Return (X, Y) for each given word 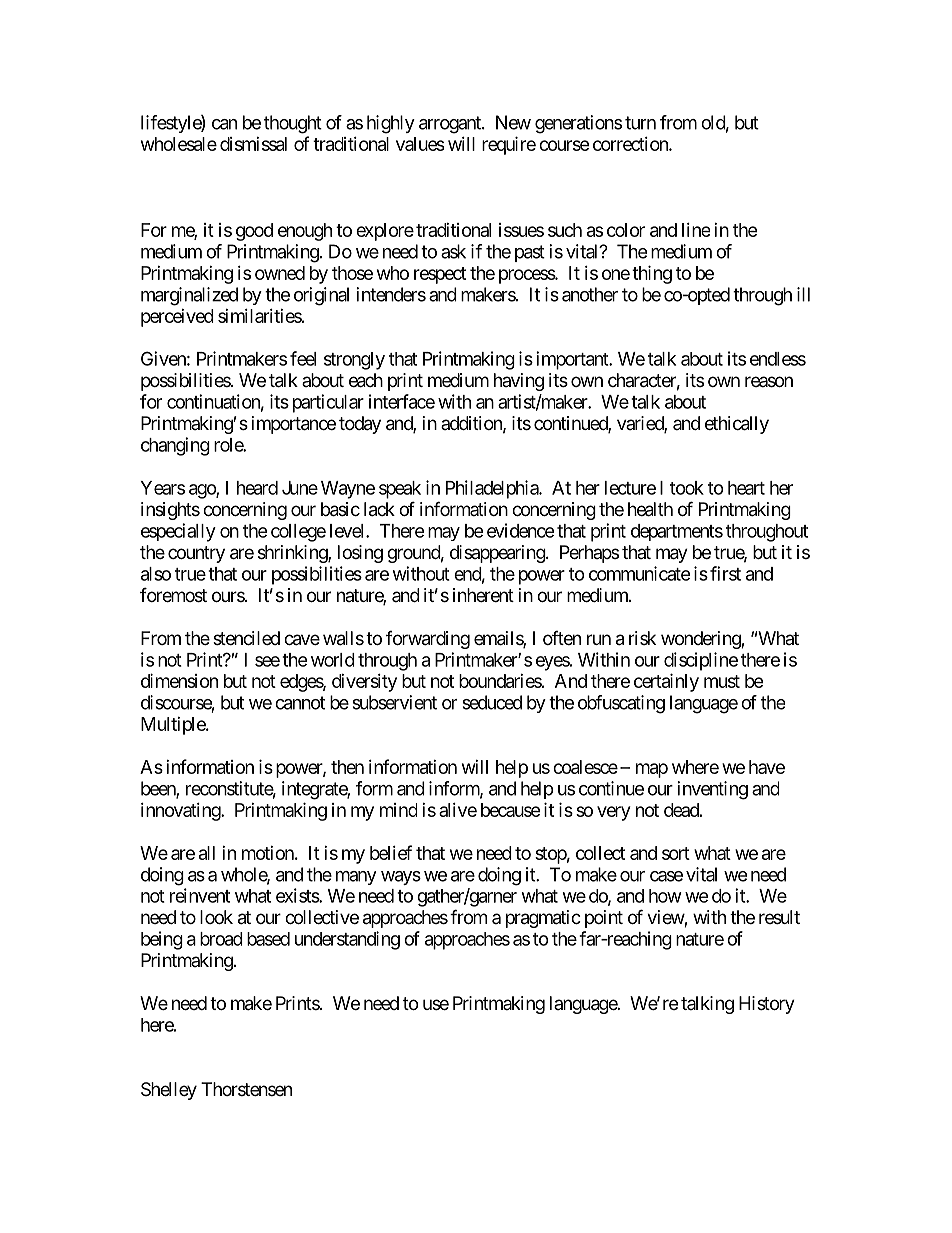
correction (631, 144)
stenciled (246, 638)
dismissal (253, 144)
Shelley (169, 1091)
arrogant (451, 125)
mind (398, 810)
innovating (181, 812)
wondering (701, 640)
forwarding (428, 640)
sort (676, 853)
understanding (347, 940)
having (519, 382)
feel (303, 358)
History (767, 1005)
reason (769, 381)
